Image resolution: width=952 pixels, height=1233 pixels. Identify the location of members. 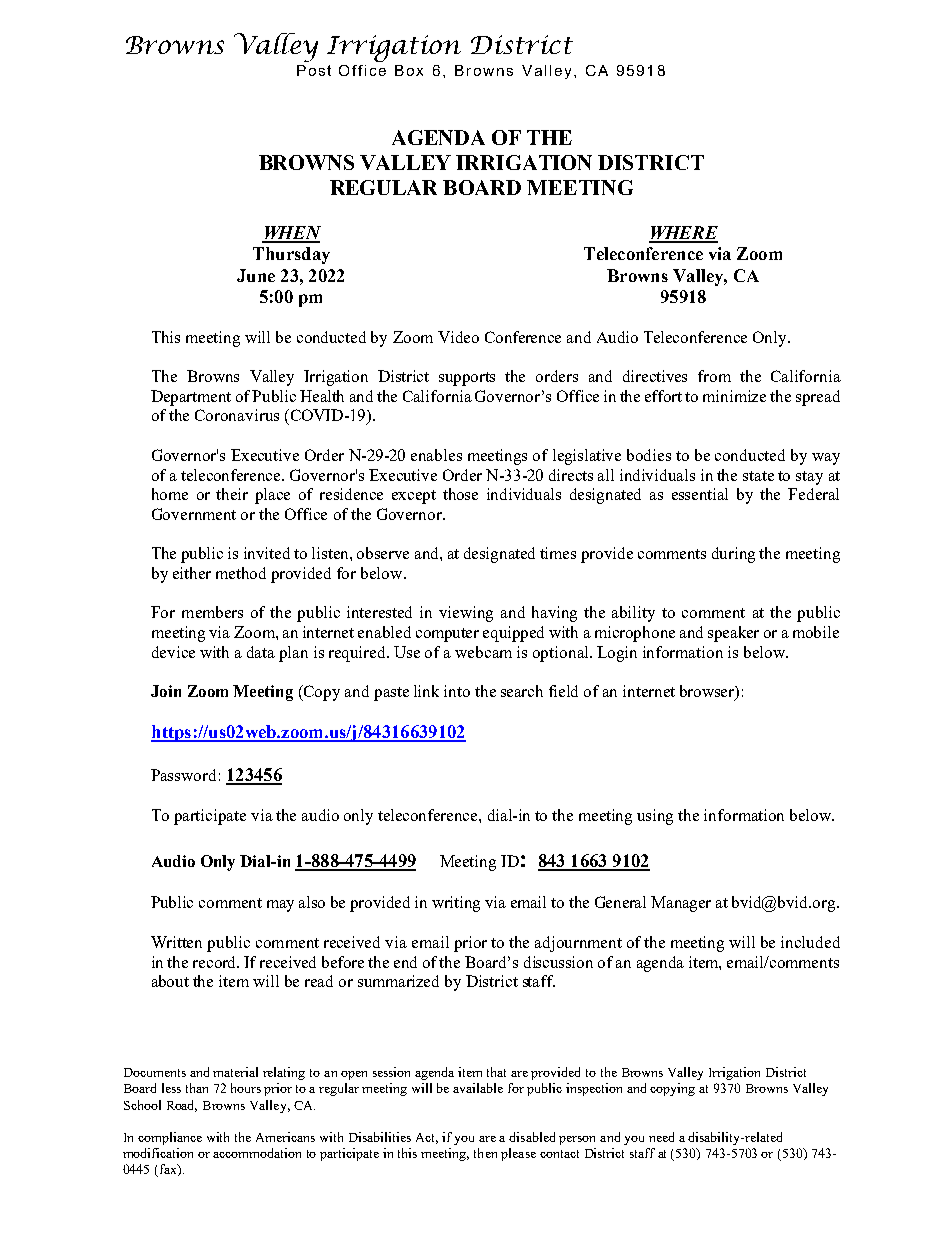
(212, 612).
